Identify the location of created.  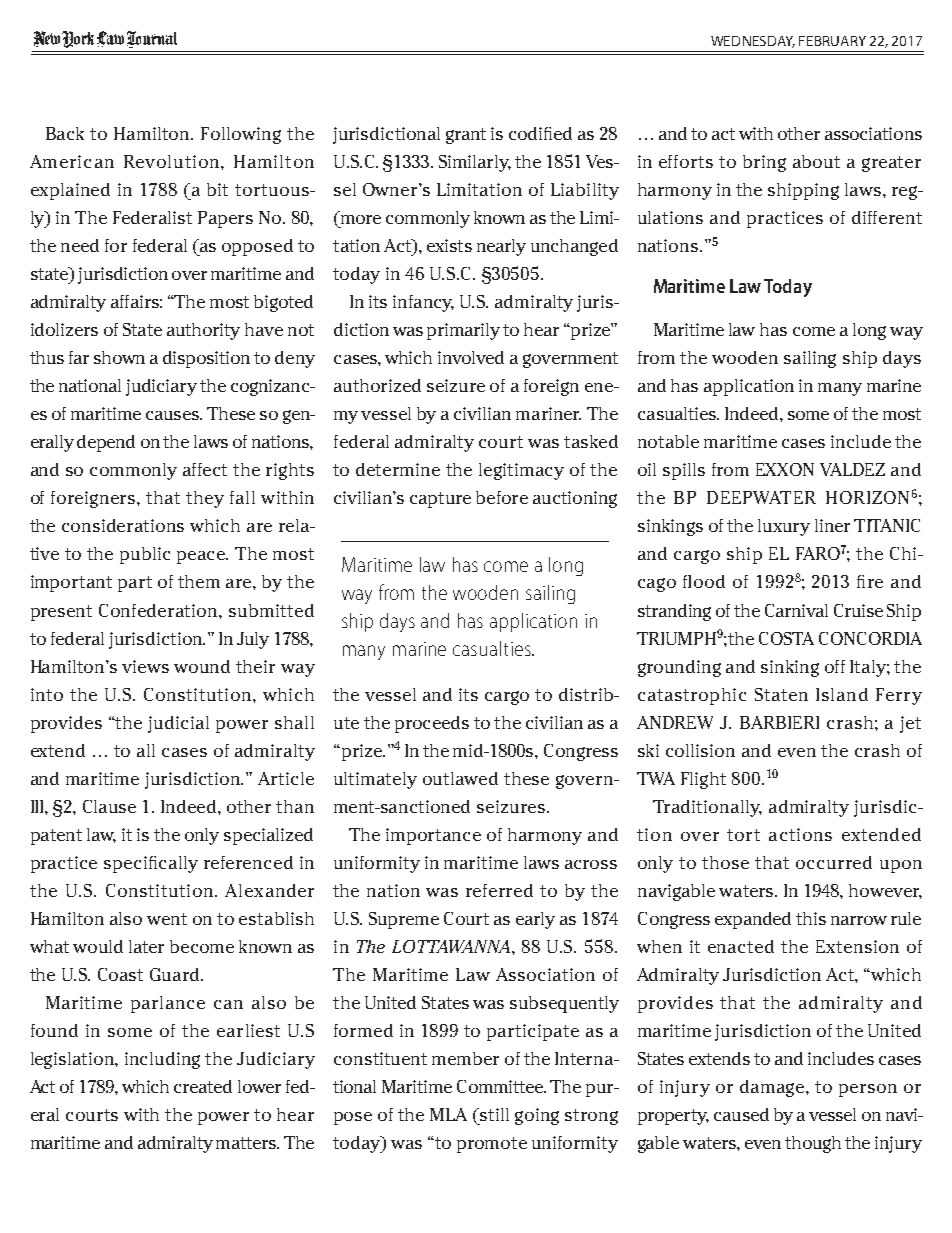
(203, 1086).
